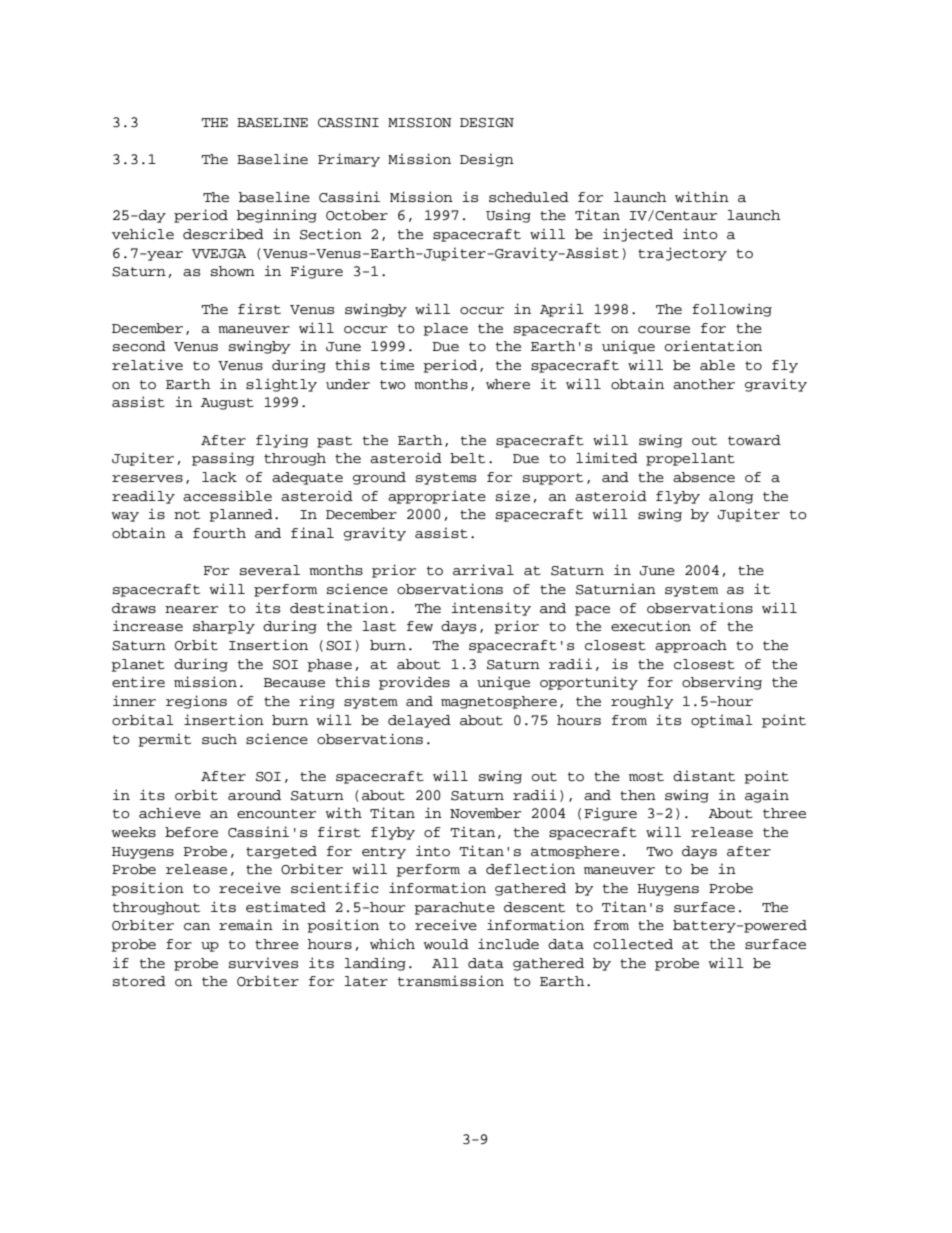  I want to click on injected, so click(638, 235).
